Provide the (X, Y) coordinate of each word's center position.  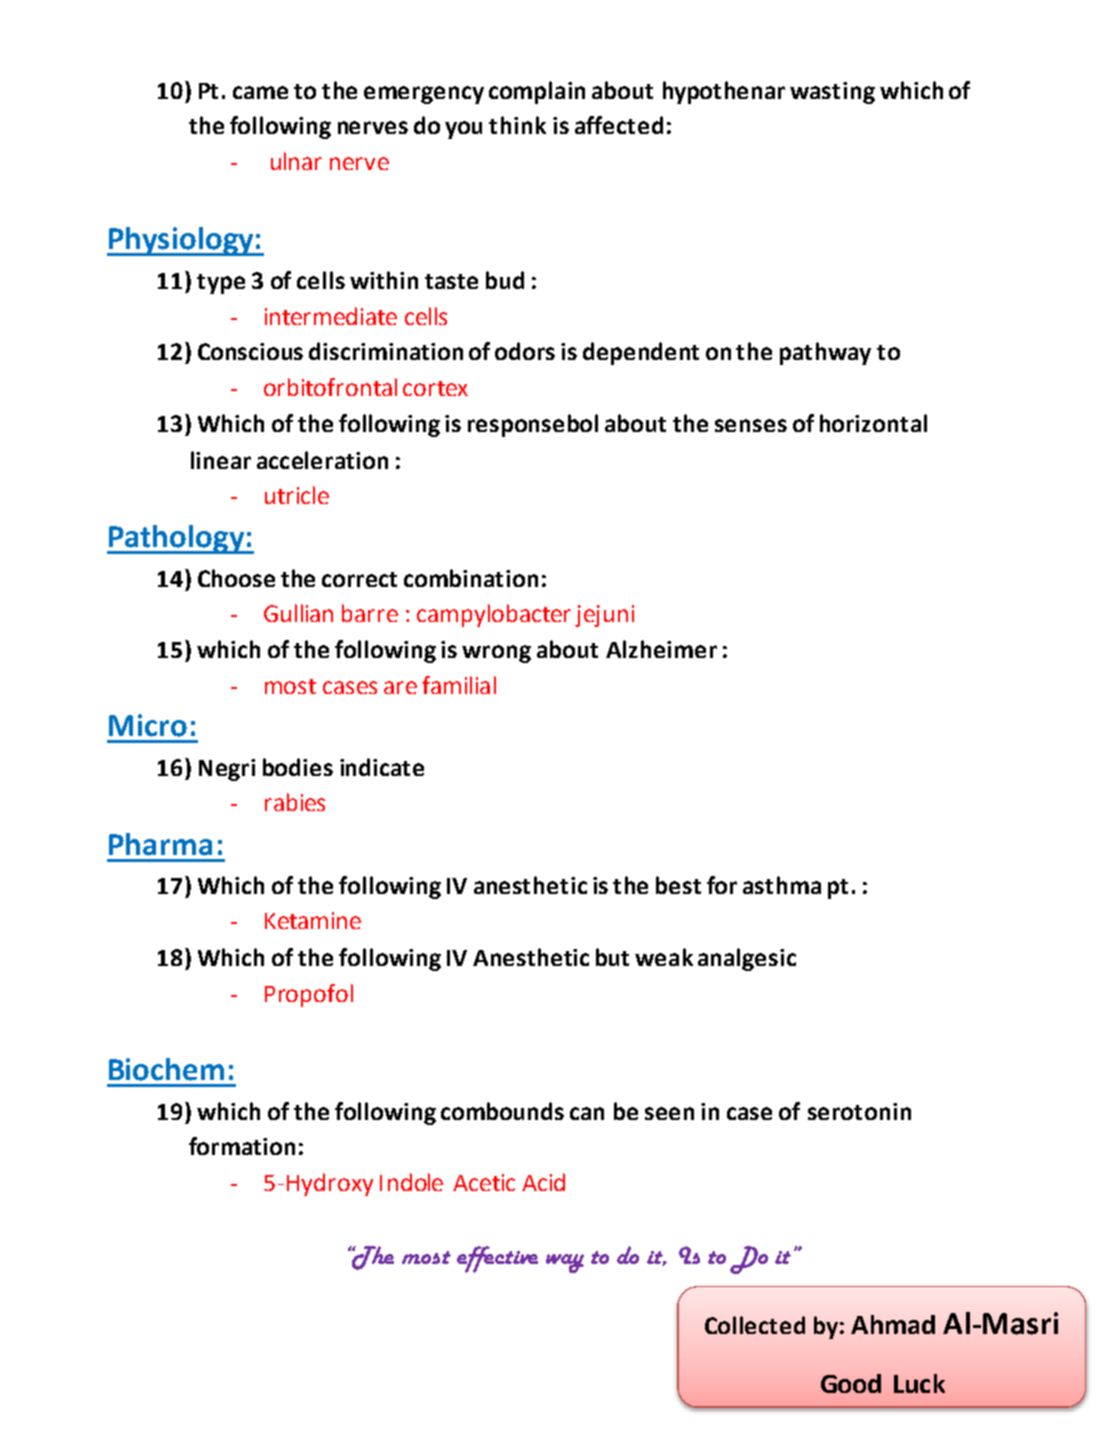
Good (851, 1383)
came (260, 92)
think (517, 125)
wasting (832, 93)
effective (497, 1259)
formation (242, 1146)
